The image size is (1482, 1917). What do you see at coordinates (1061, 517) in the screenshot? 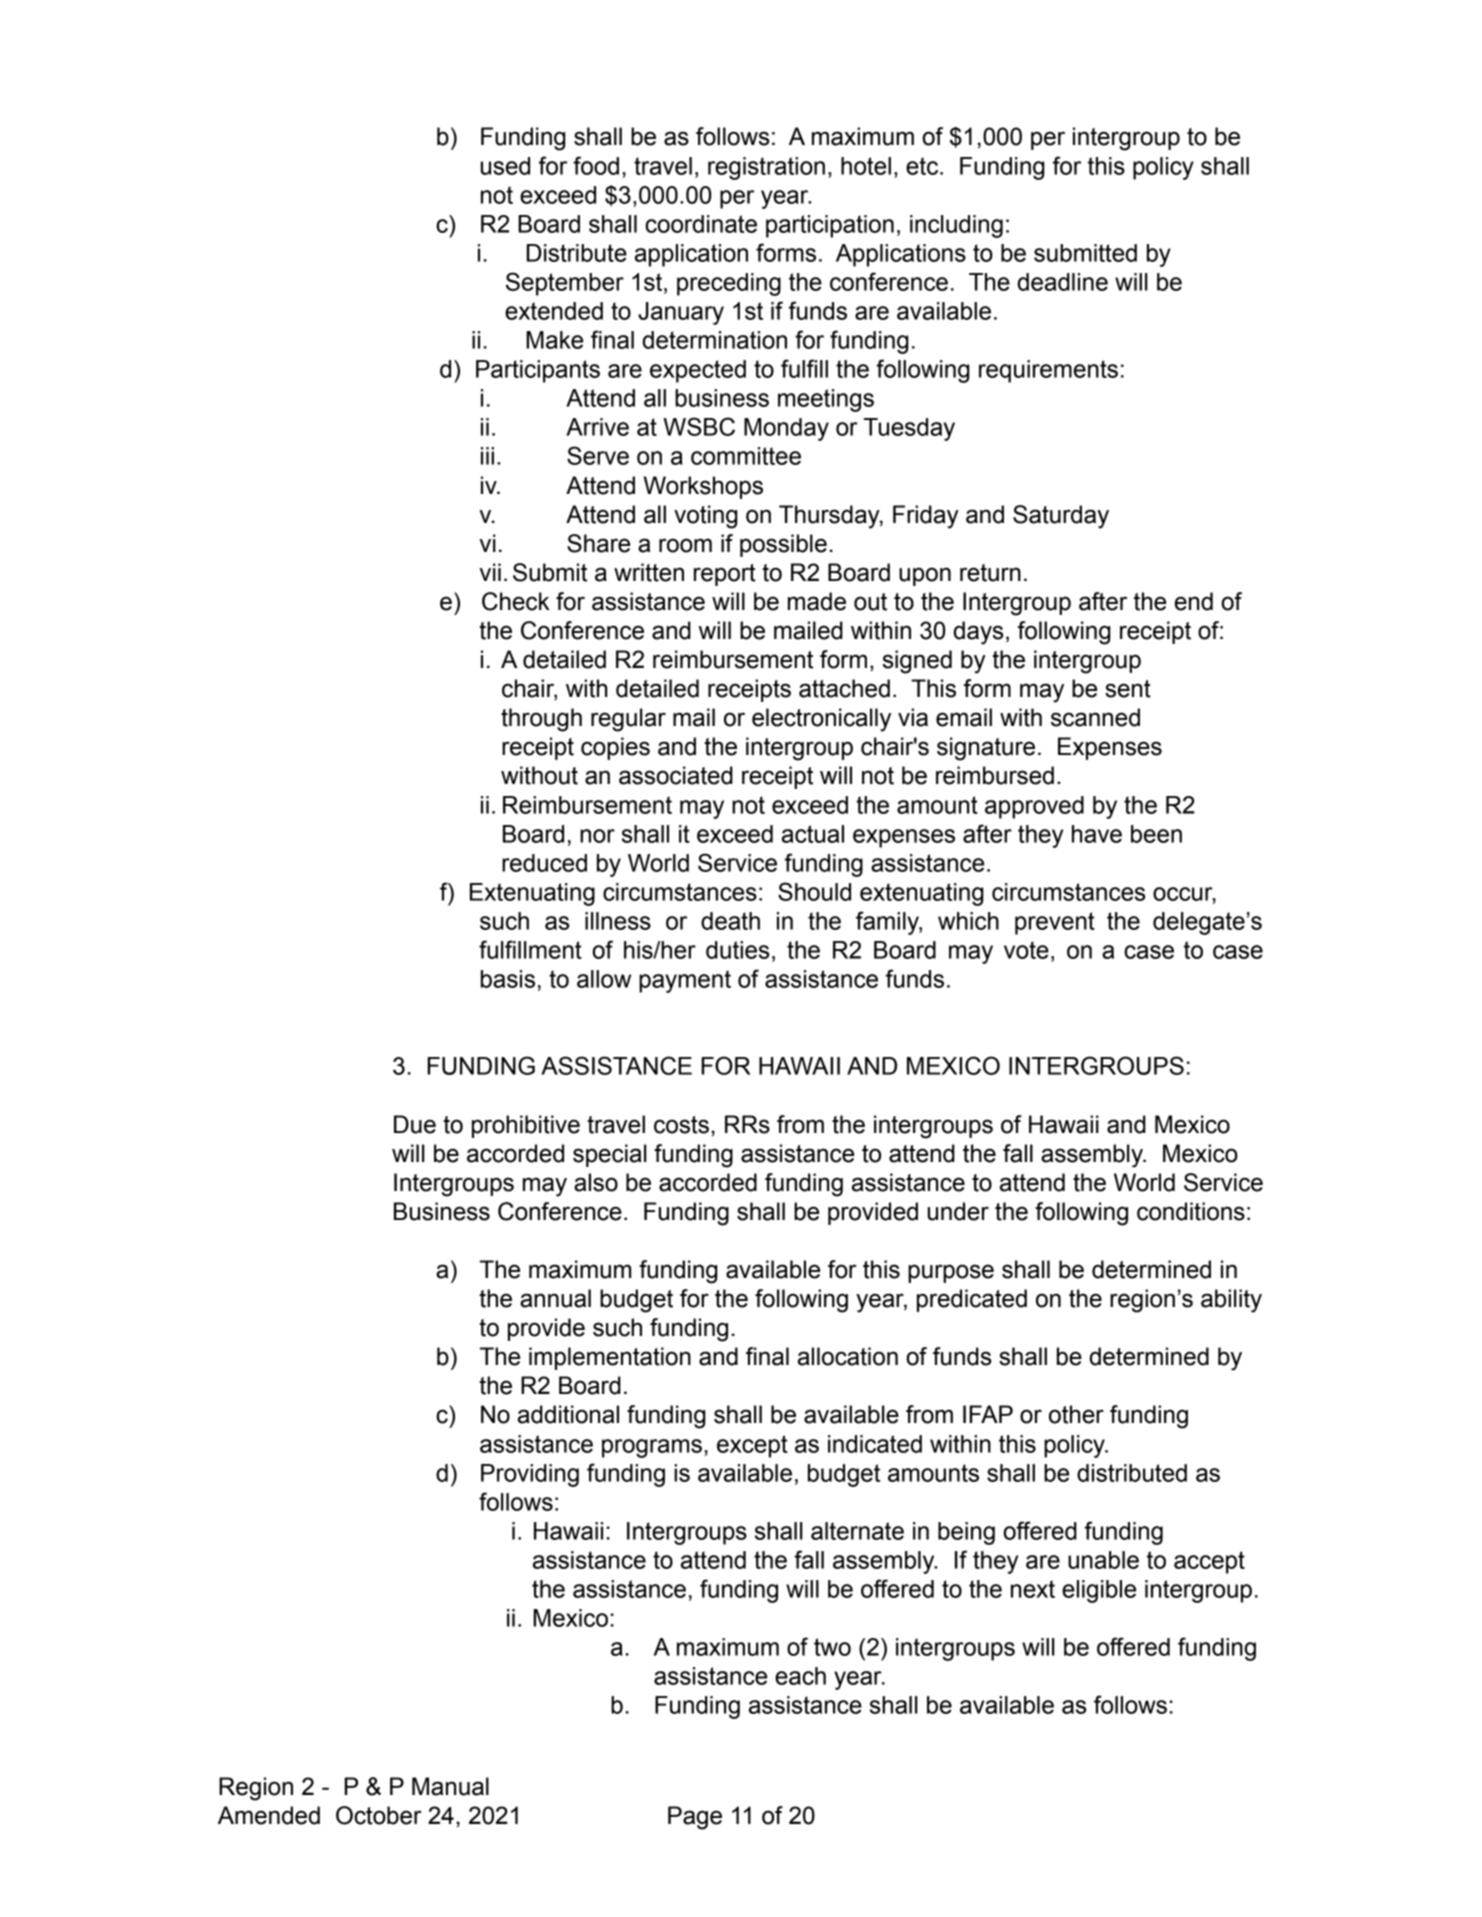
I see `Saturday` at bounding box center [1061, 517].
